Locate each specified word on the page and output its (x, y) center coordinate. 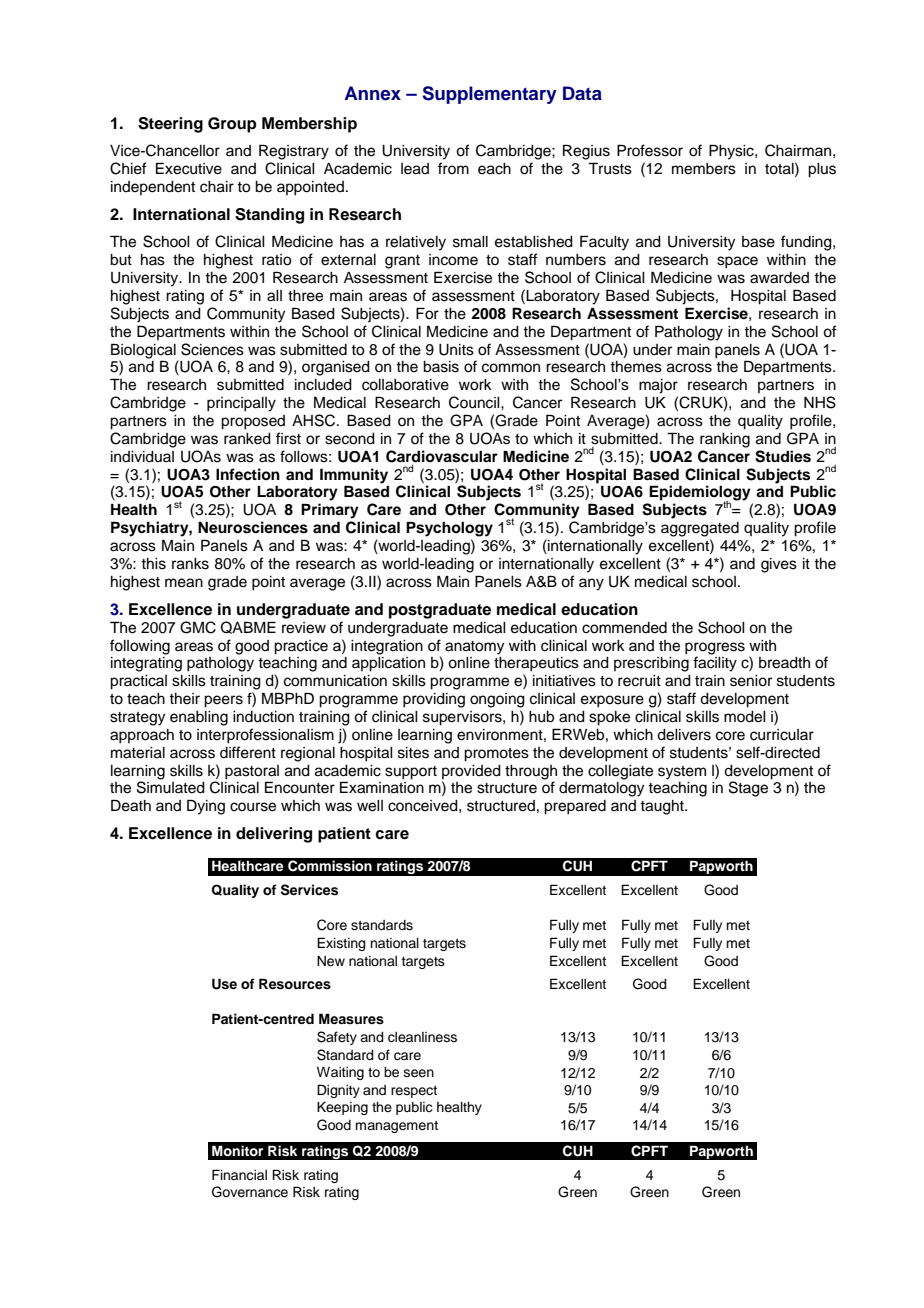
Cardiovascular (442, 456)
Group (232, 125)
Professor (650, 150)
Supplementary (490, 95)
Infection (248, 474)
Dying (206, 807)
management (396, 1127)
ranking (725, 440)
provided (471, 772)
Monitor (237, 1151)
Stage (748, 789)
